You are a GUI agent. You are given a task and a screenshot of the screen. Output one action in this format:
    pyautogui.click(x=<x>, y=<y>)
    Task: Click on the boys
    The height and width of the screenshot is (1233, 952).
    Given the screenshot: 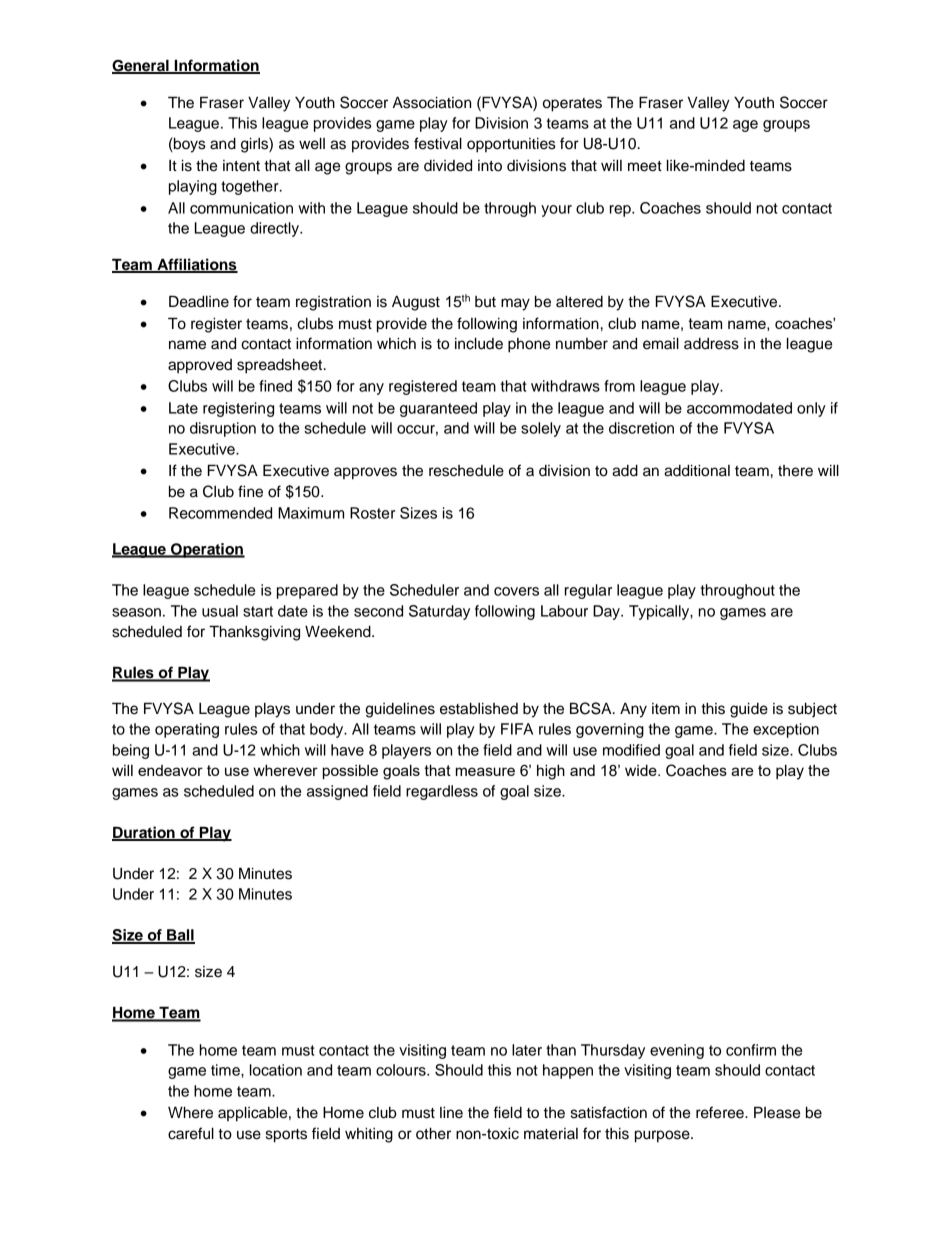 What is the action you would take?
    pyautogui.click(x=189, y=145)
